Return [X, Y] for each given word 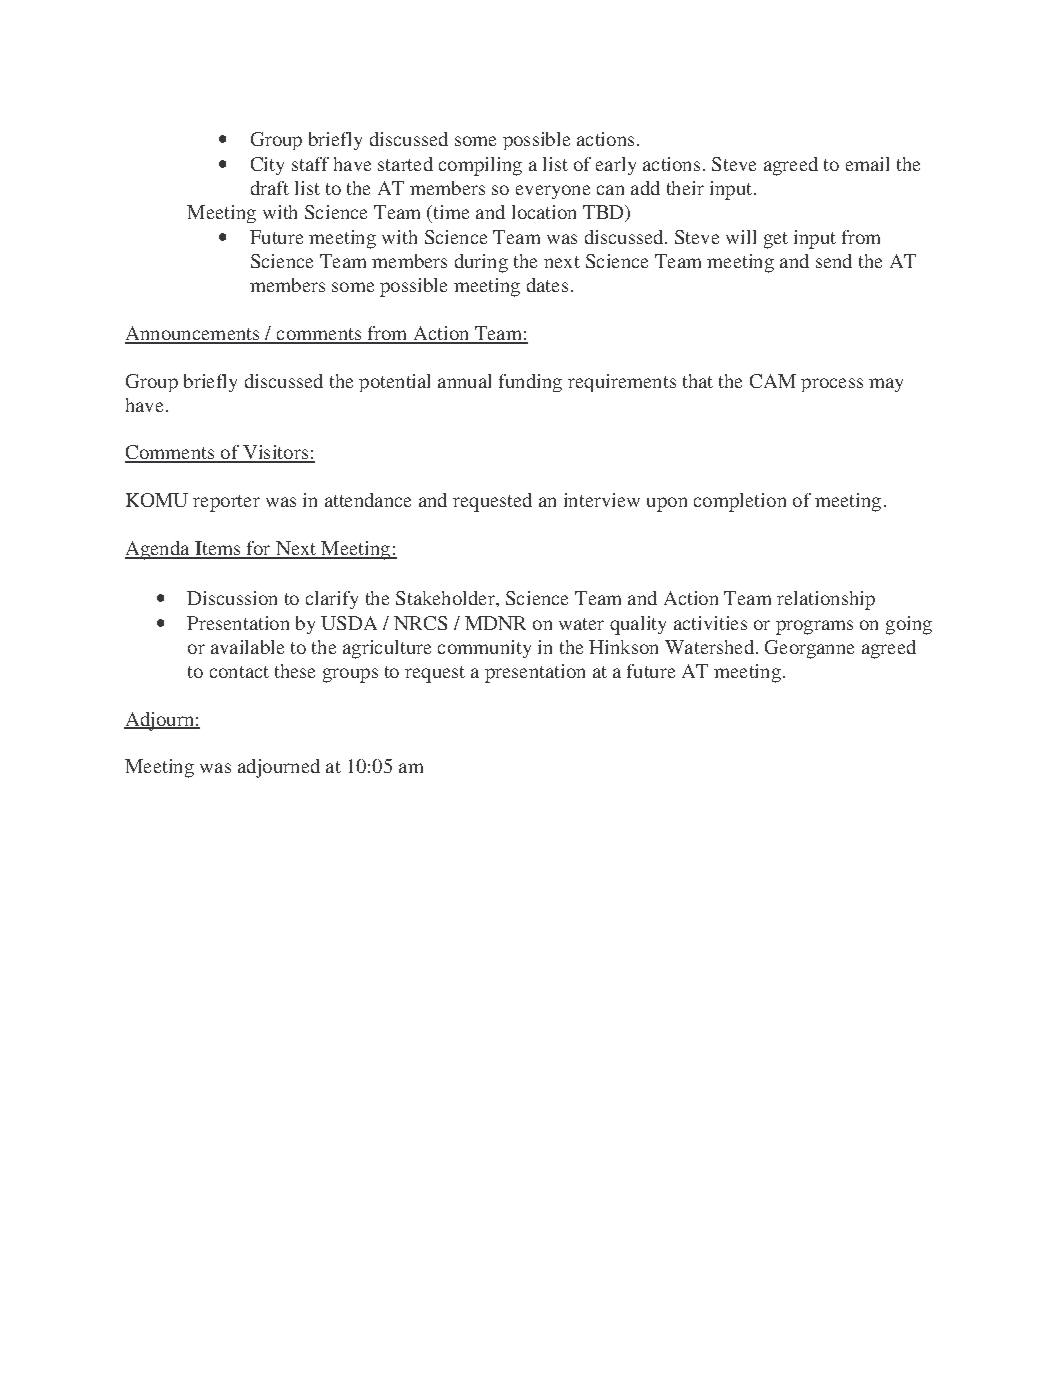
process [832, 385]
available [247, 647]
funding [530, 383]
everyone [553, 192]
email [867, 164]
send [834, 261]
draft [270, 188]
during [481, 263]
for [258, 549]
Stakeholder [446, 598]
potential [394, 383]
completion [740, 502]
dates [547, 285]
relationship [826, 600]
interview [602, 500]
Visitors [275, 453]
